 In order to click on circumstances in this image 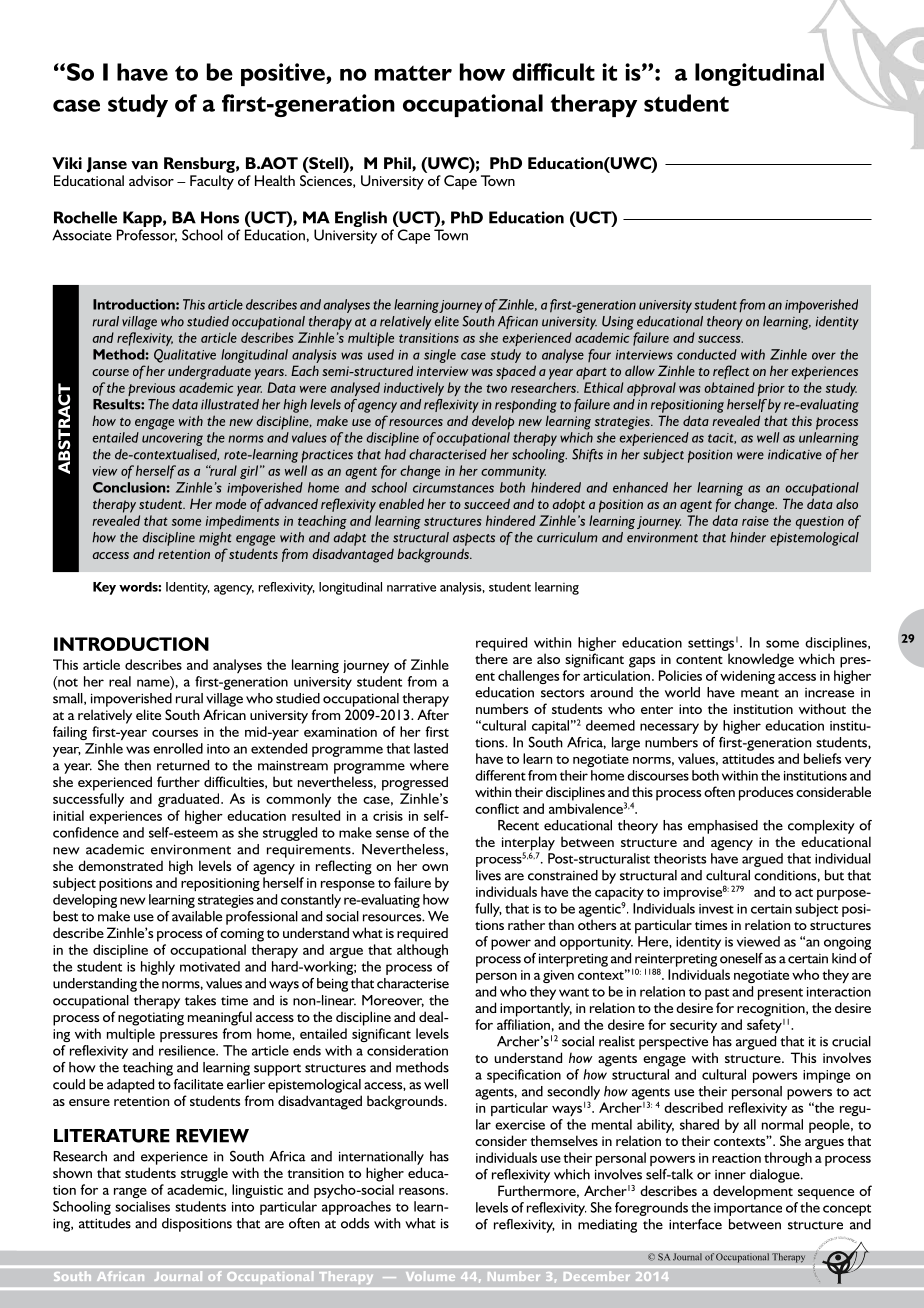, I will do `click(453, 488)`.
